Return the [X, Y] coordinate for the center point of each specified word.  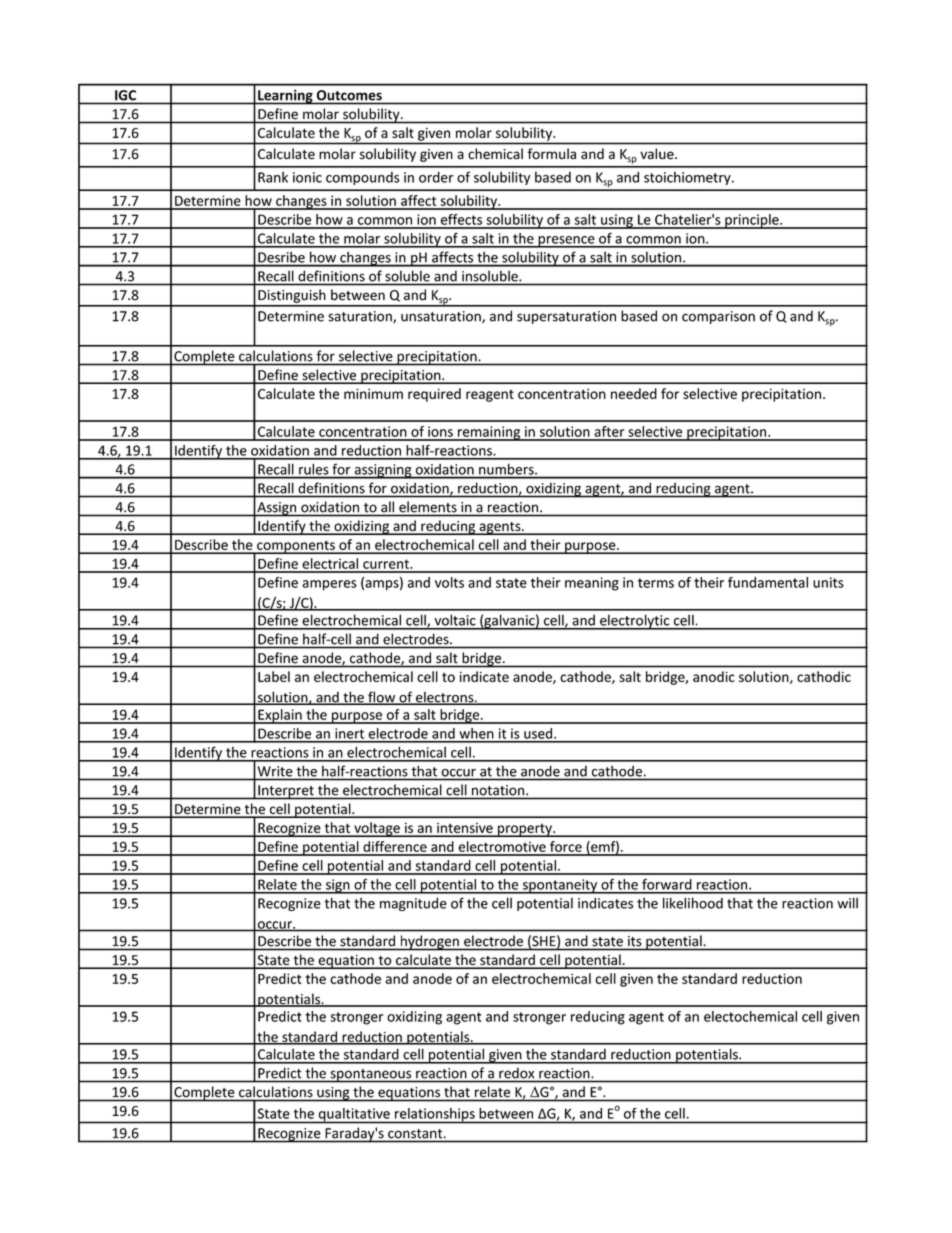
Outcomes [349, 95]
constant [416, 1134]
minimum [373, 394]
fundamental [768, 582]
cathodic [824, 676]
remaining [489, 433]
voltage [377, 829]
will [847, 903]
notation [498, 790]
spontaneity [560, 886]
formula [551, 153]
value [658, 154]
